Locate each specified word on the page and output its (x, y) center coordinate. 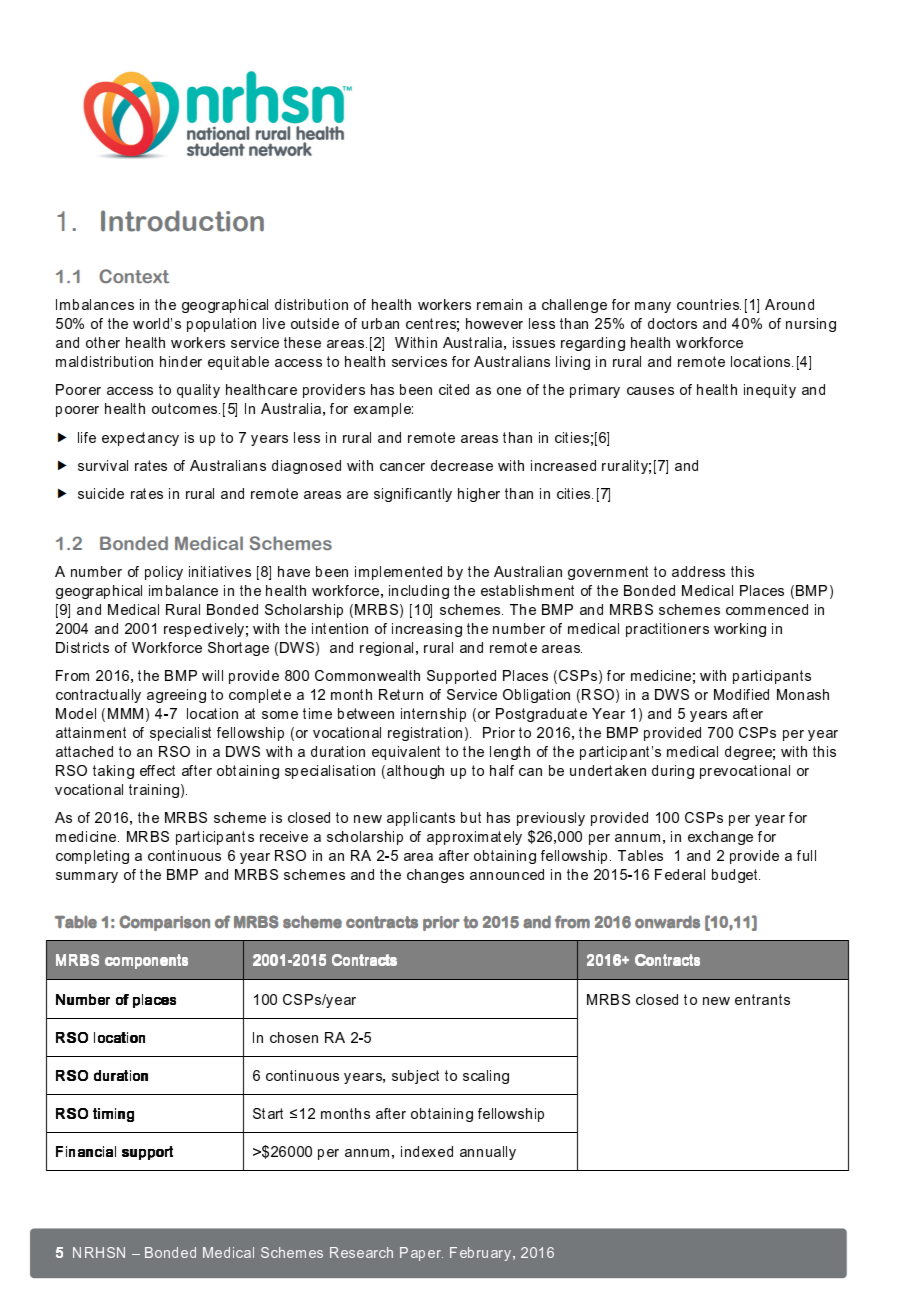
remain (499, 304)
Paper (421, 1254)
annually (488, 1153)
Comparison (164, 923)
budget (736, 876)
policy (164, 573)
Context (134, 276)
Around (789, 304)
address (698, 571)
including (419, 592)
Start (268, 1113)
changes (435, 876)
